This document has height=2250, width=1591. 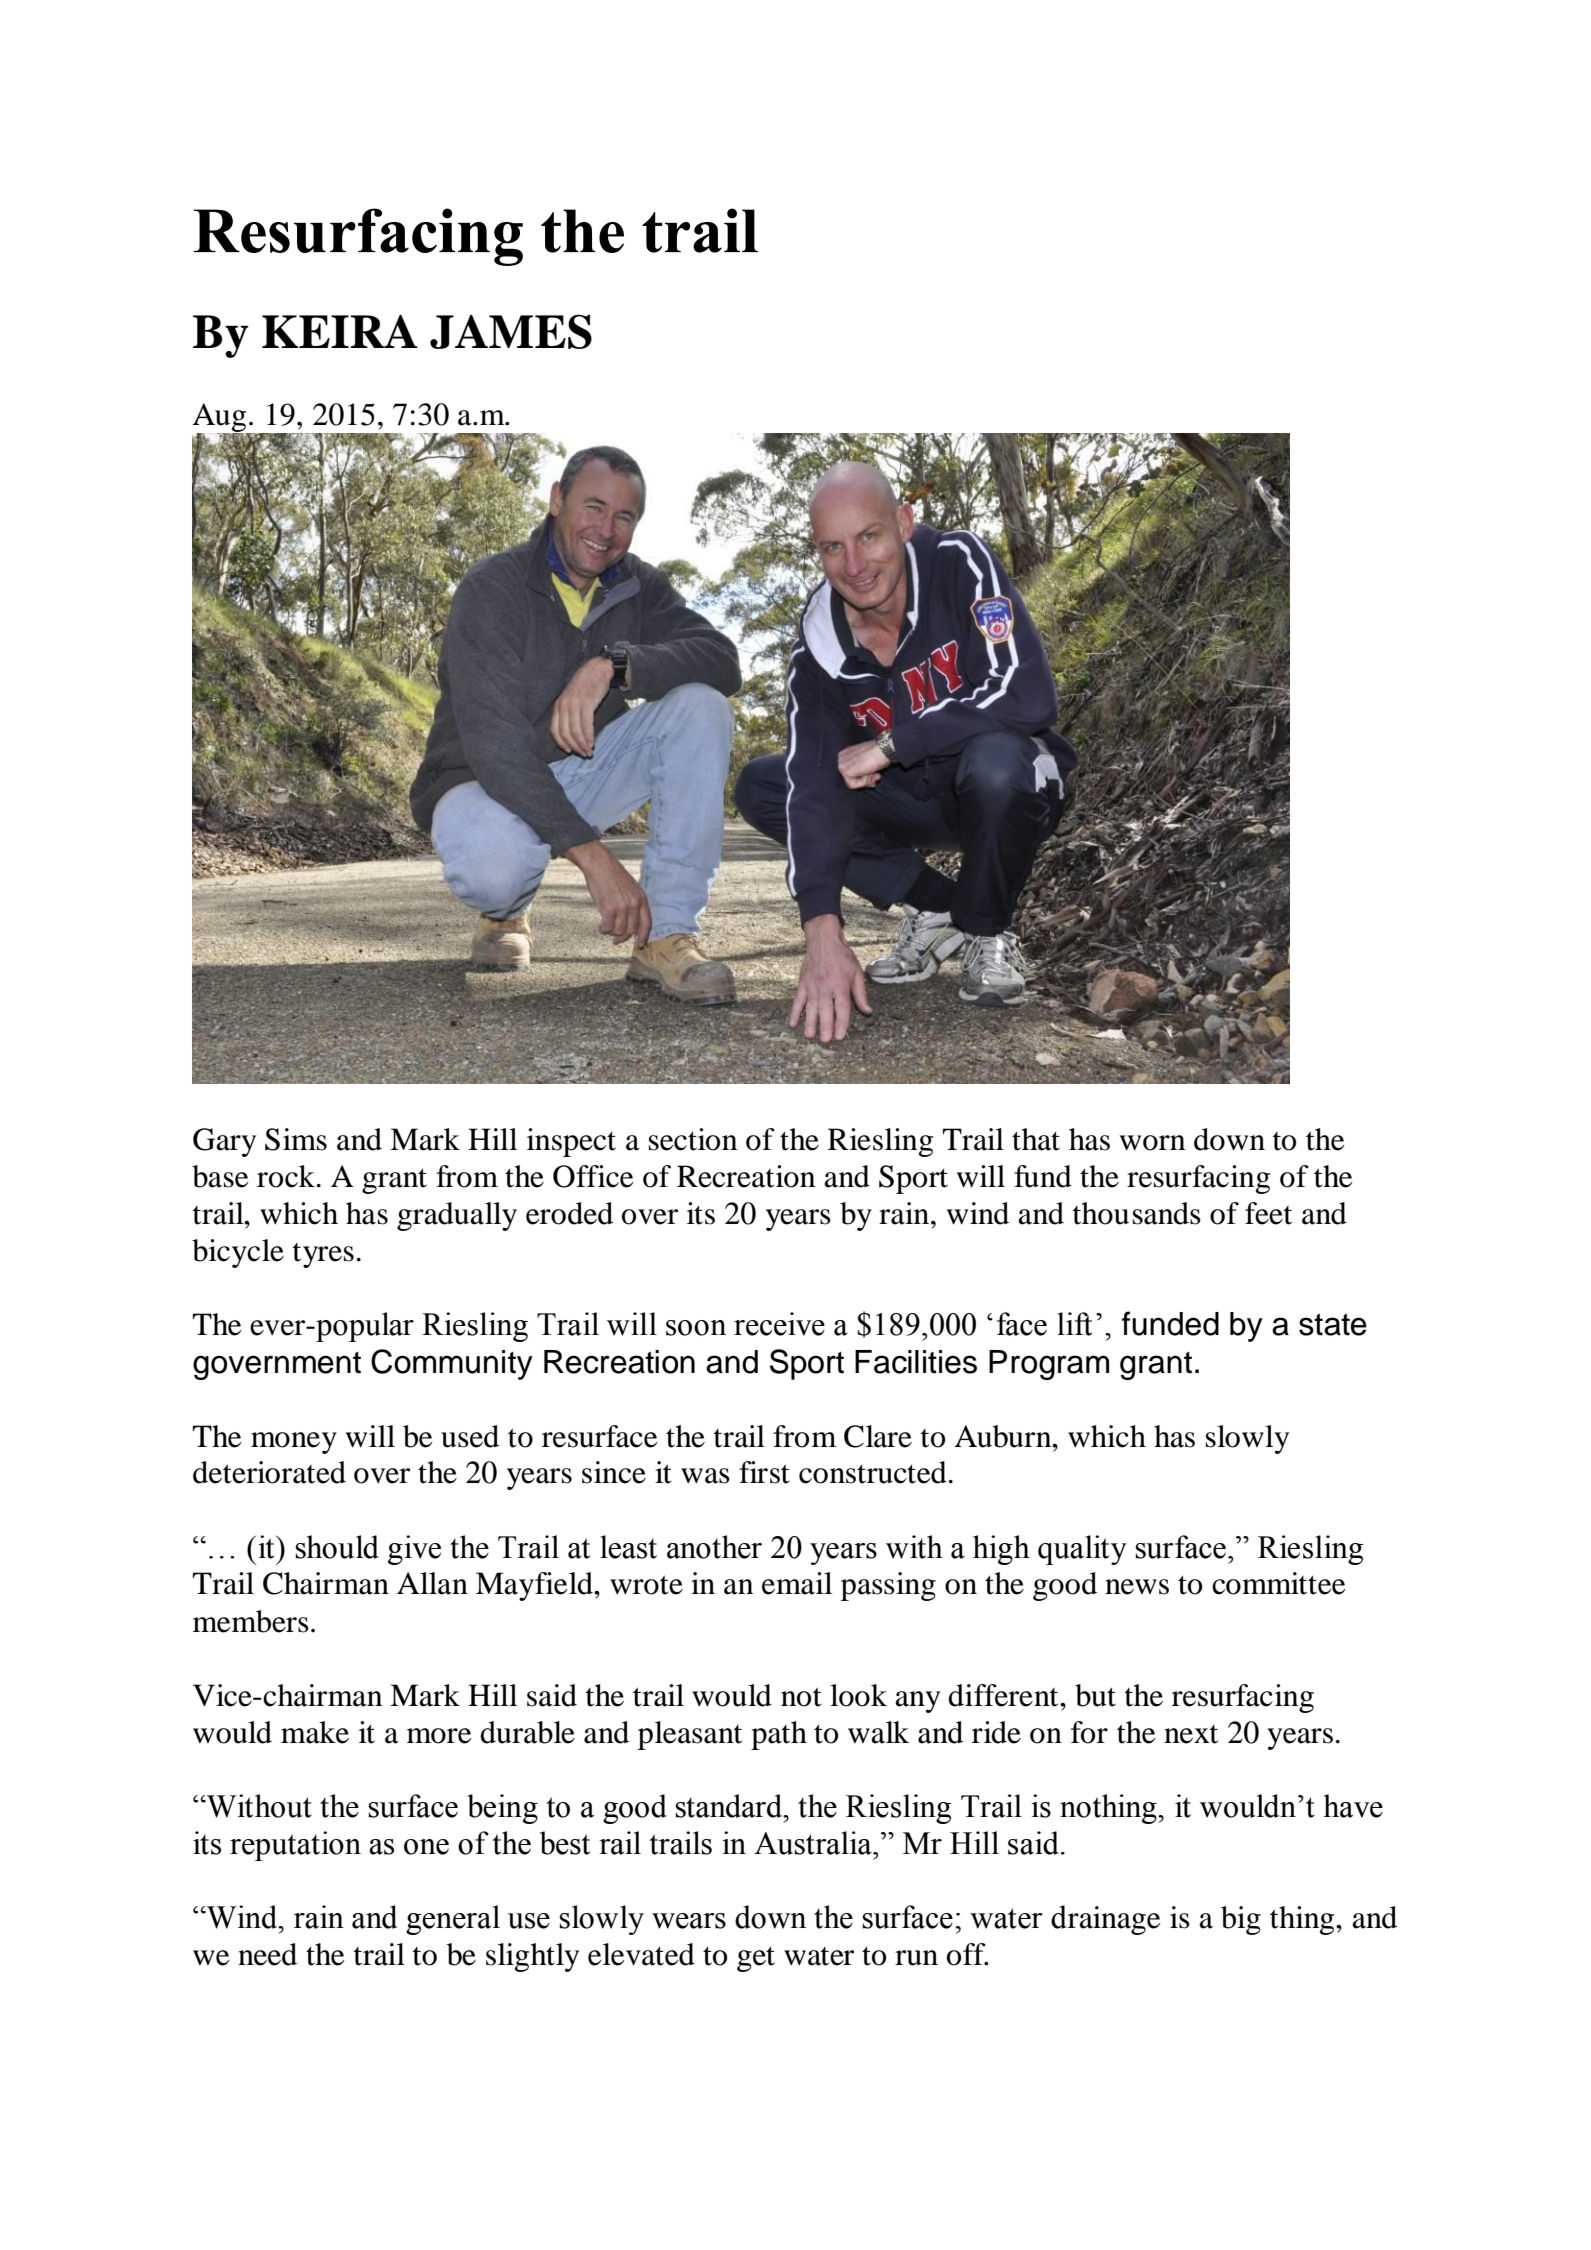 I want to click on section, so click(x=693, y=1139).
